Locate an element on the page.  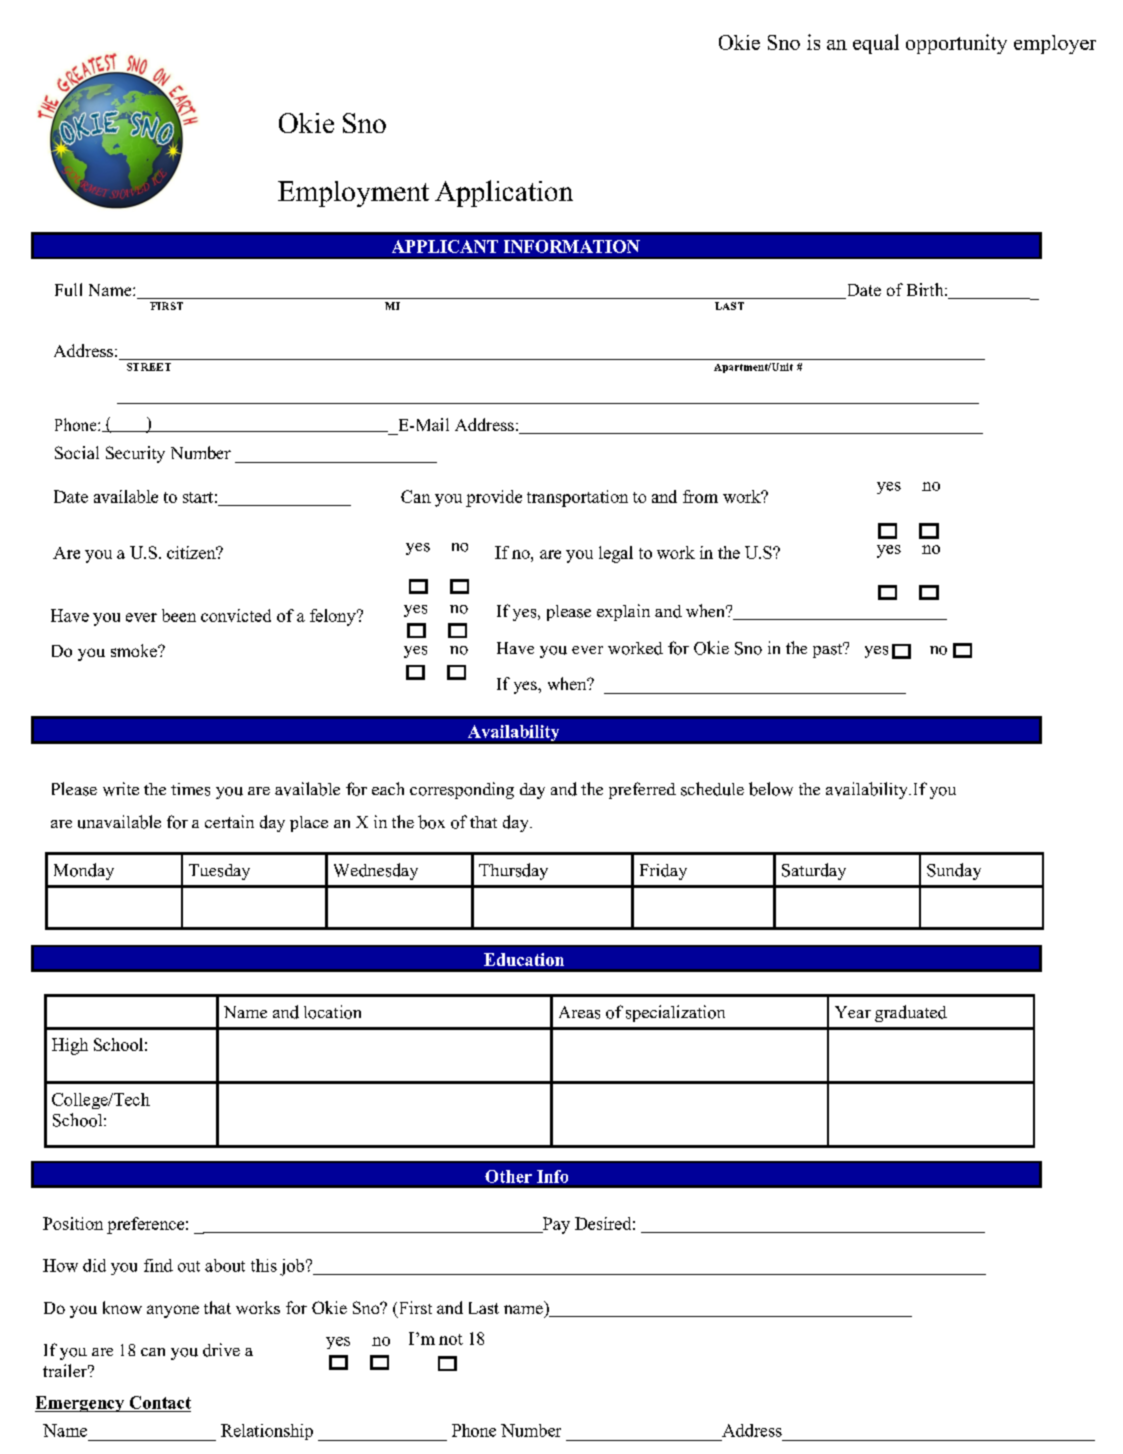
start is located at coordinates (198, 497).
